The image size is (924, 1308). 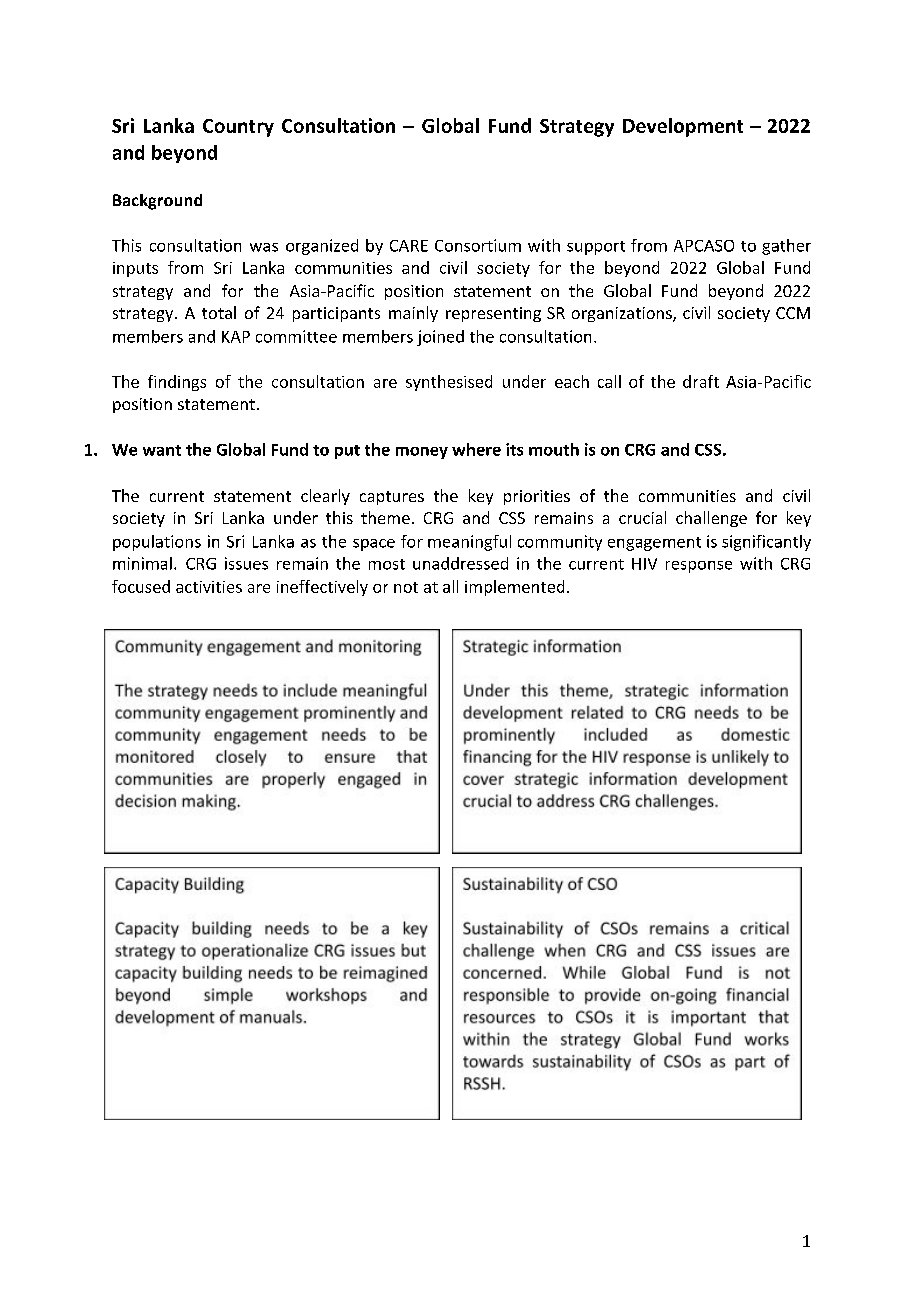 I want to click on unaddressed, so click(x=460, y=563).
